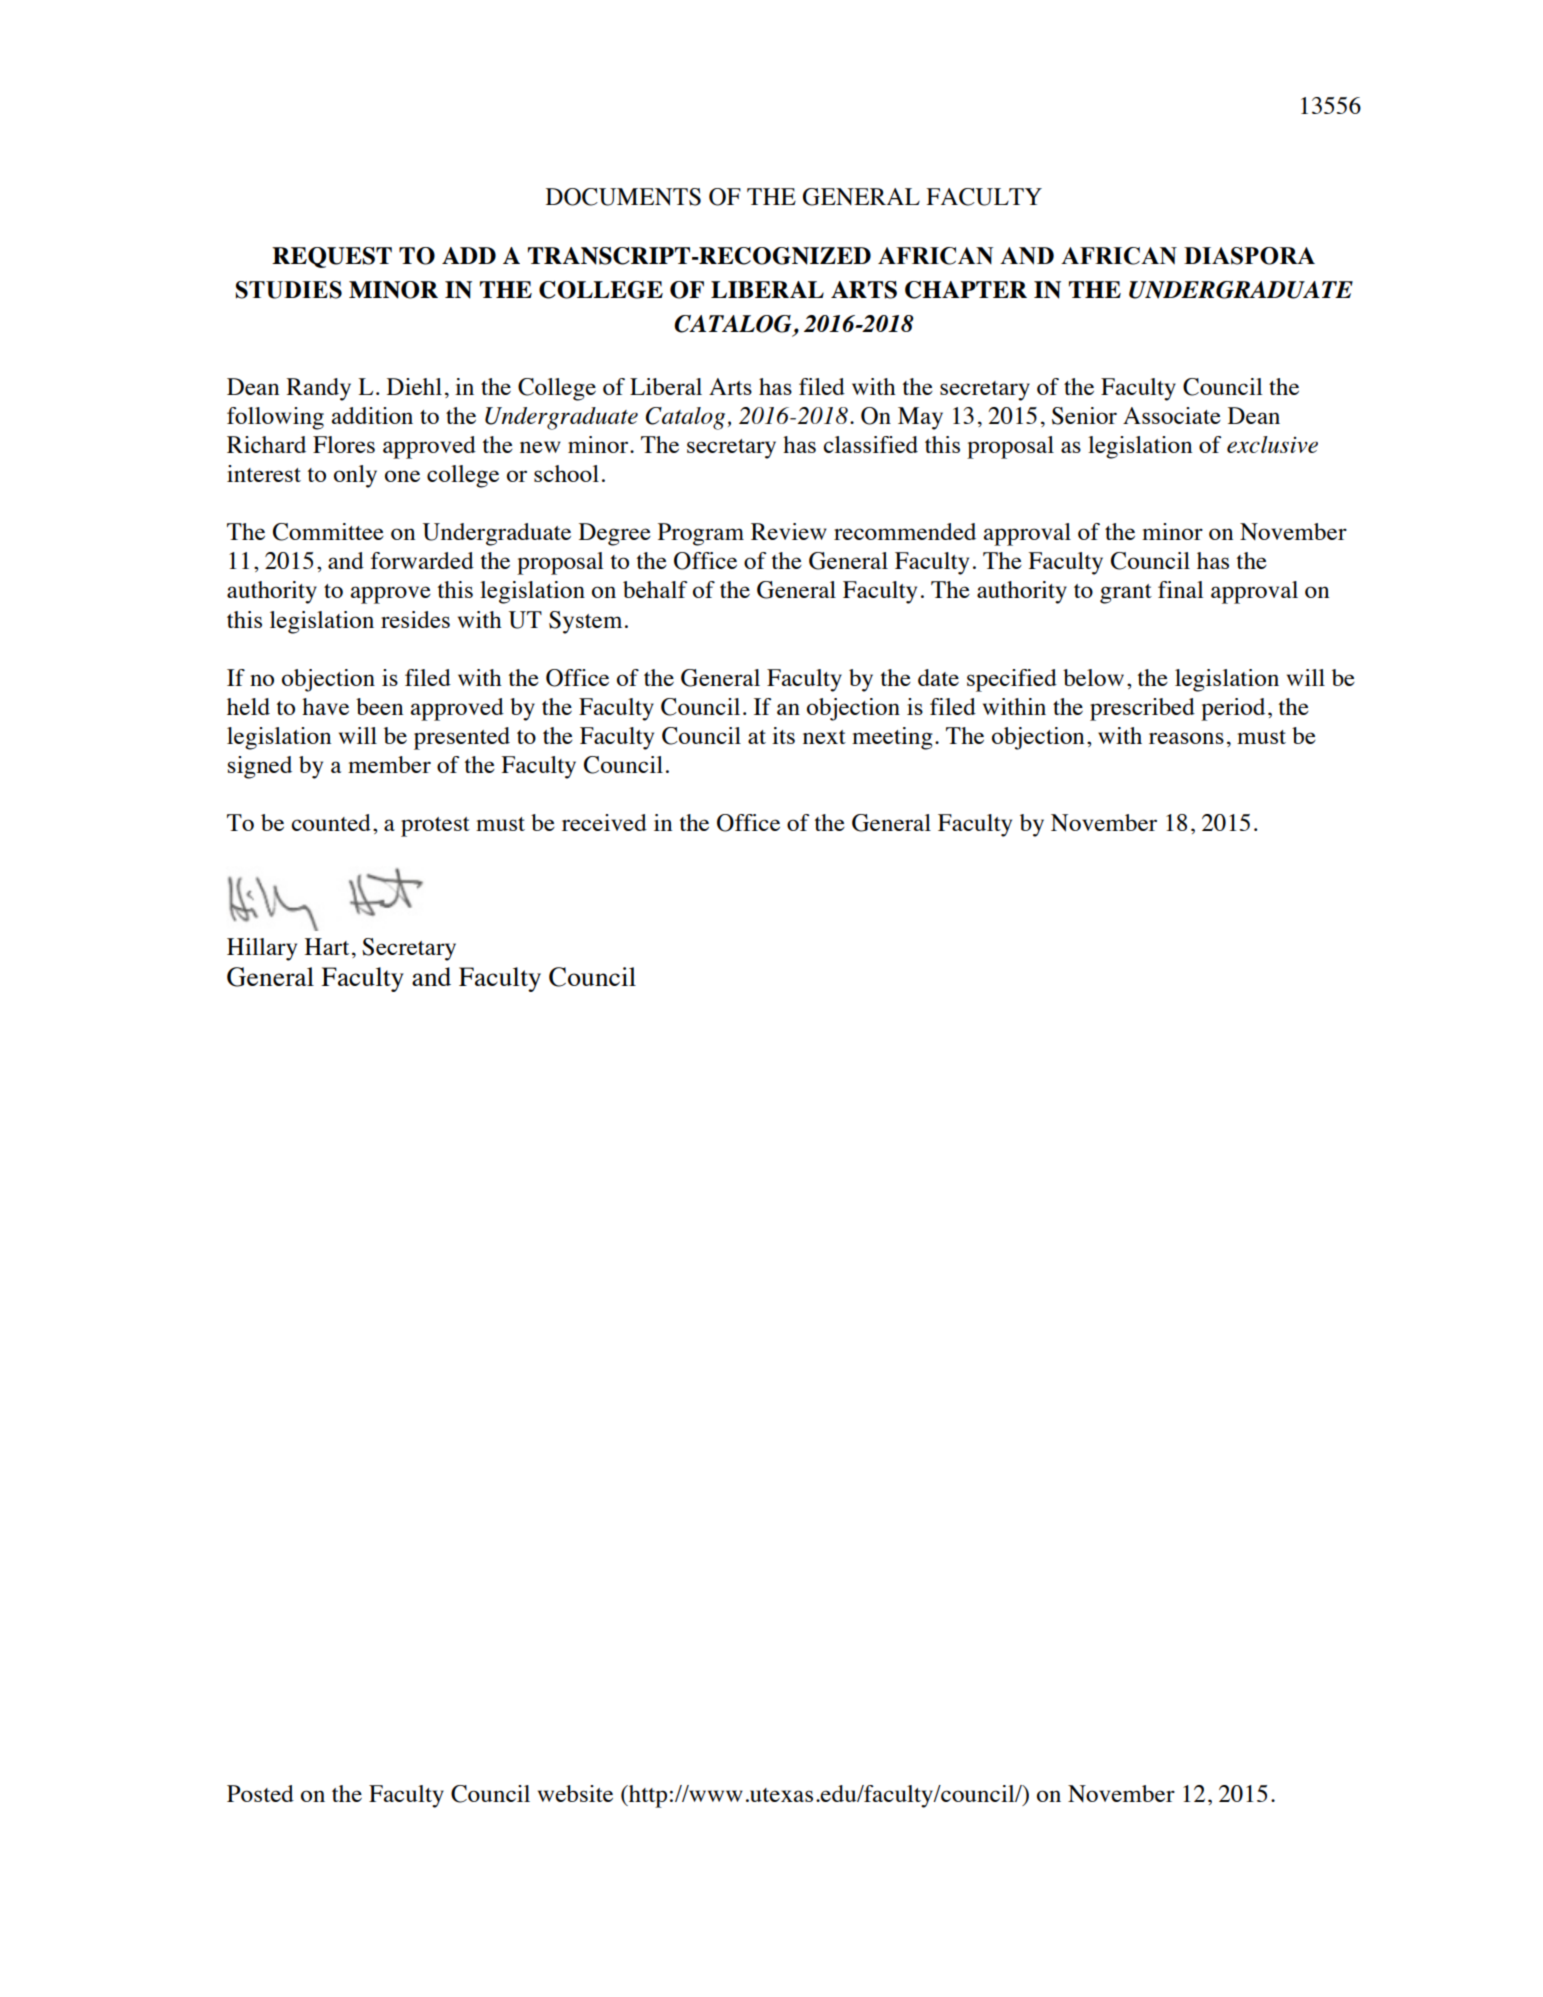  What do you see at coordinates (1186, 738) in the image?
I see `reasons` at bounding box center [1186, 738].
